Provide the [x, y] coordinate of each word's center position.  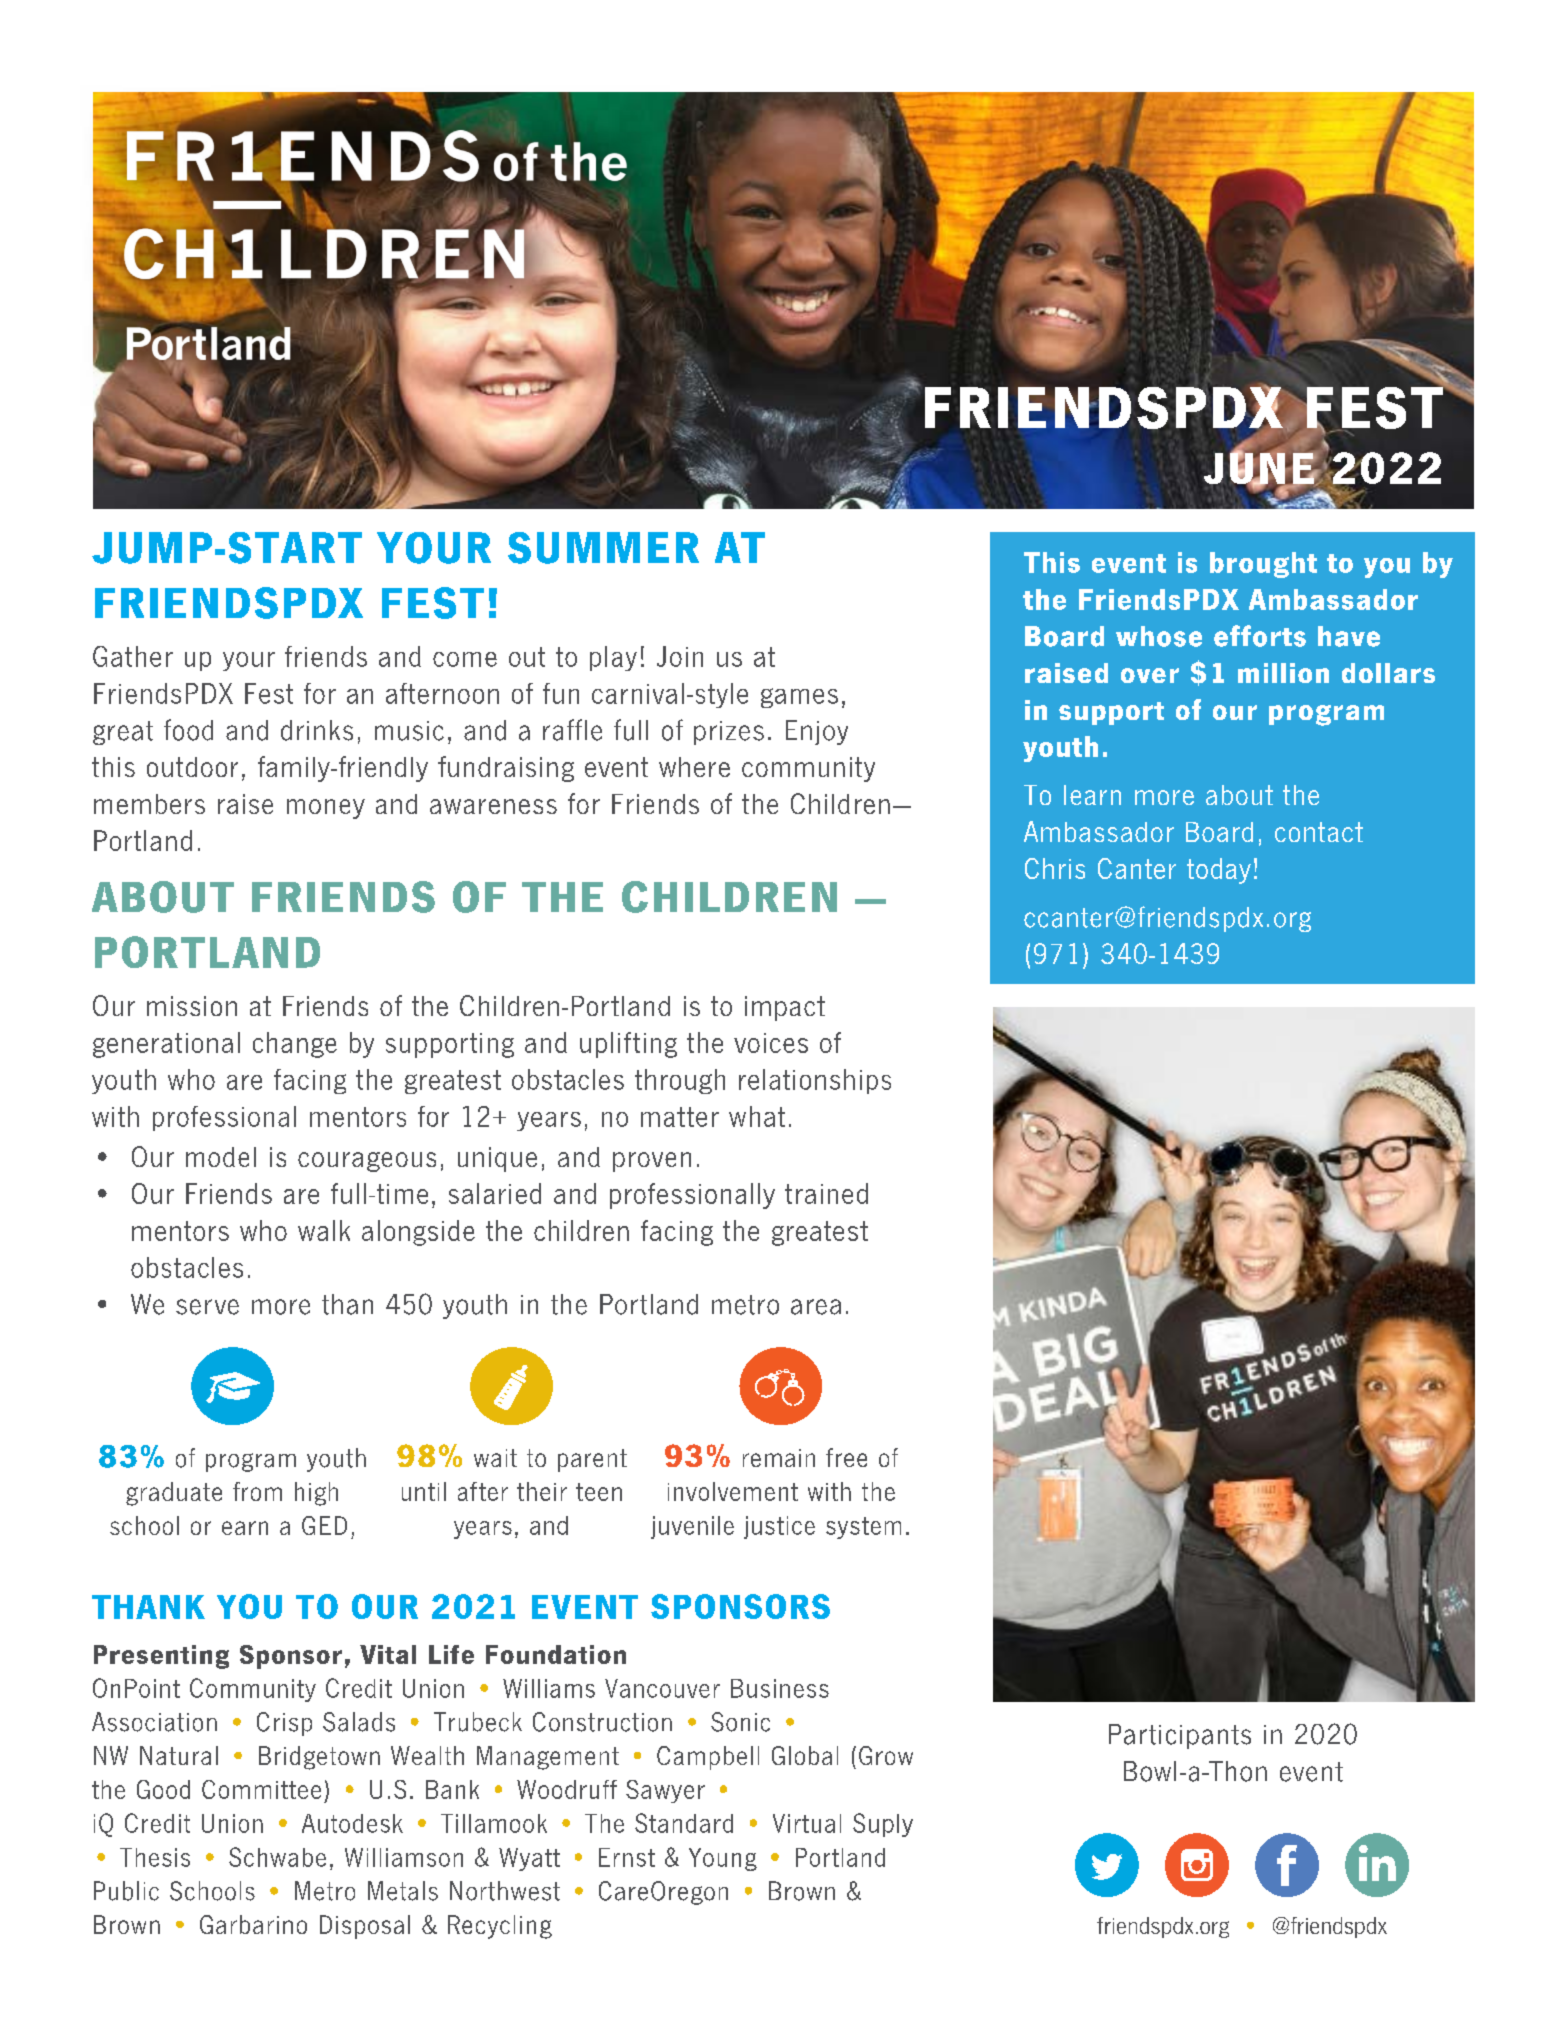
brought [1263, 565]
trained [826, 1193]
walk [324, 1230]
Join [680, 656]
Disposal [365, 1927]
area [816, 1307]
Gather [133, 656]
